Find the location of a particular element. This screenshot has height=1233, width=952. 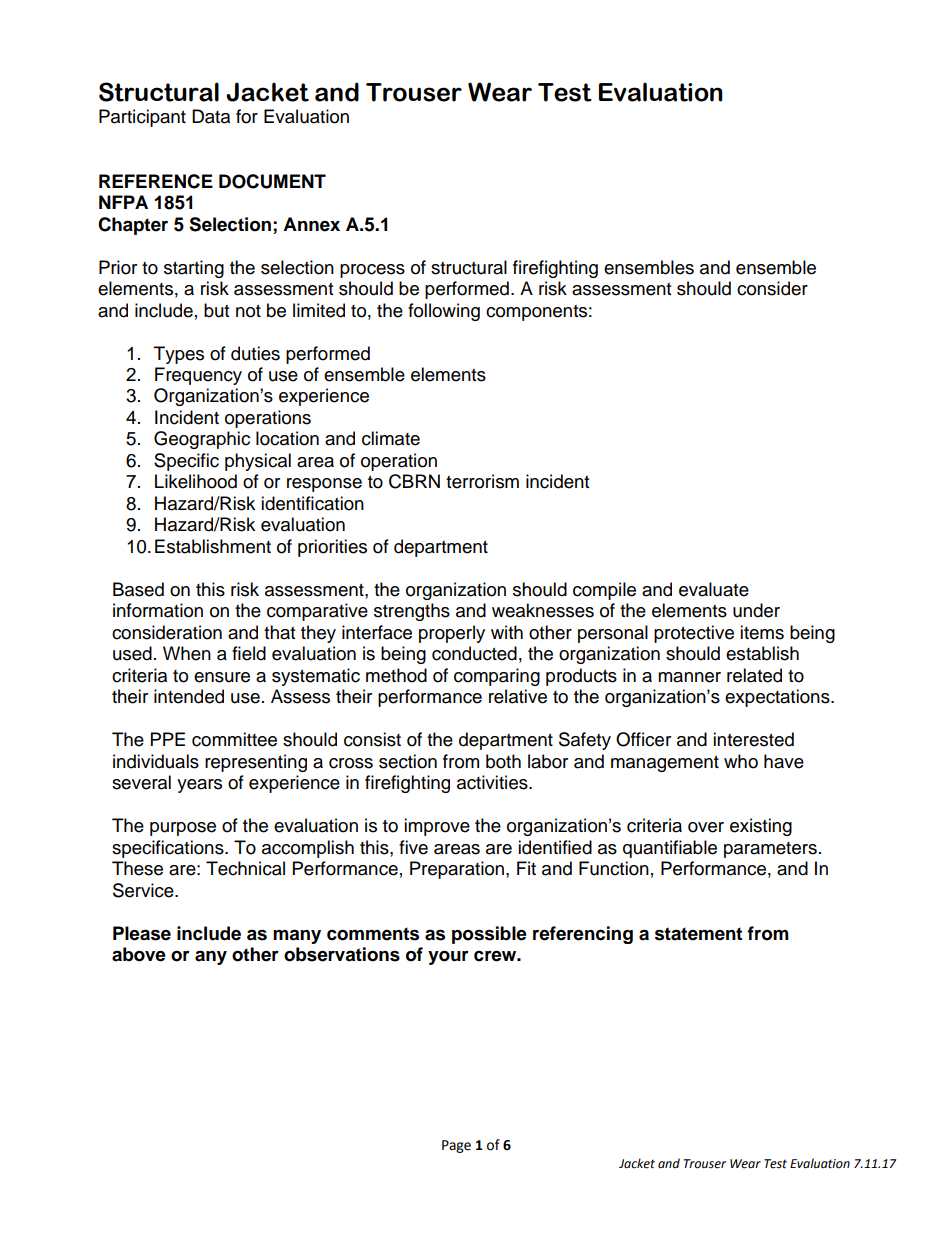

over is located at coordinates (706, 827).
